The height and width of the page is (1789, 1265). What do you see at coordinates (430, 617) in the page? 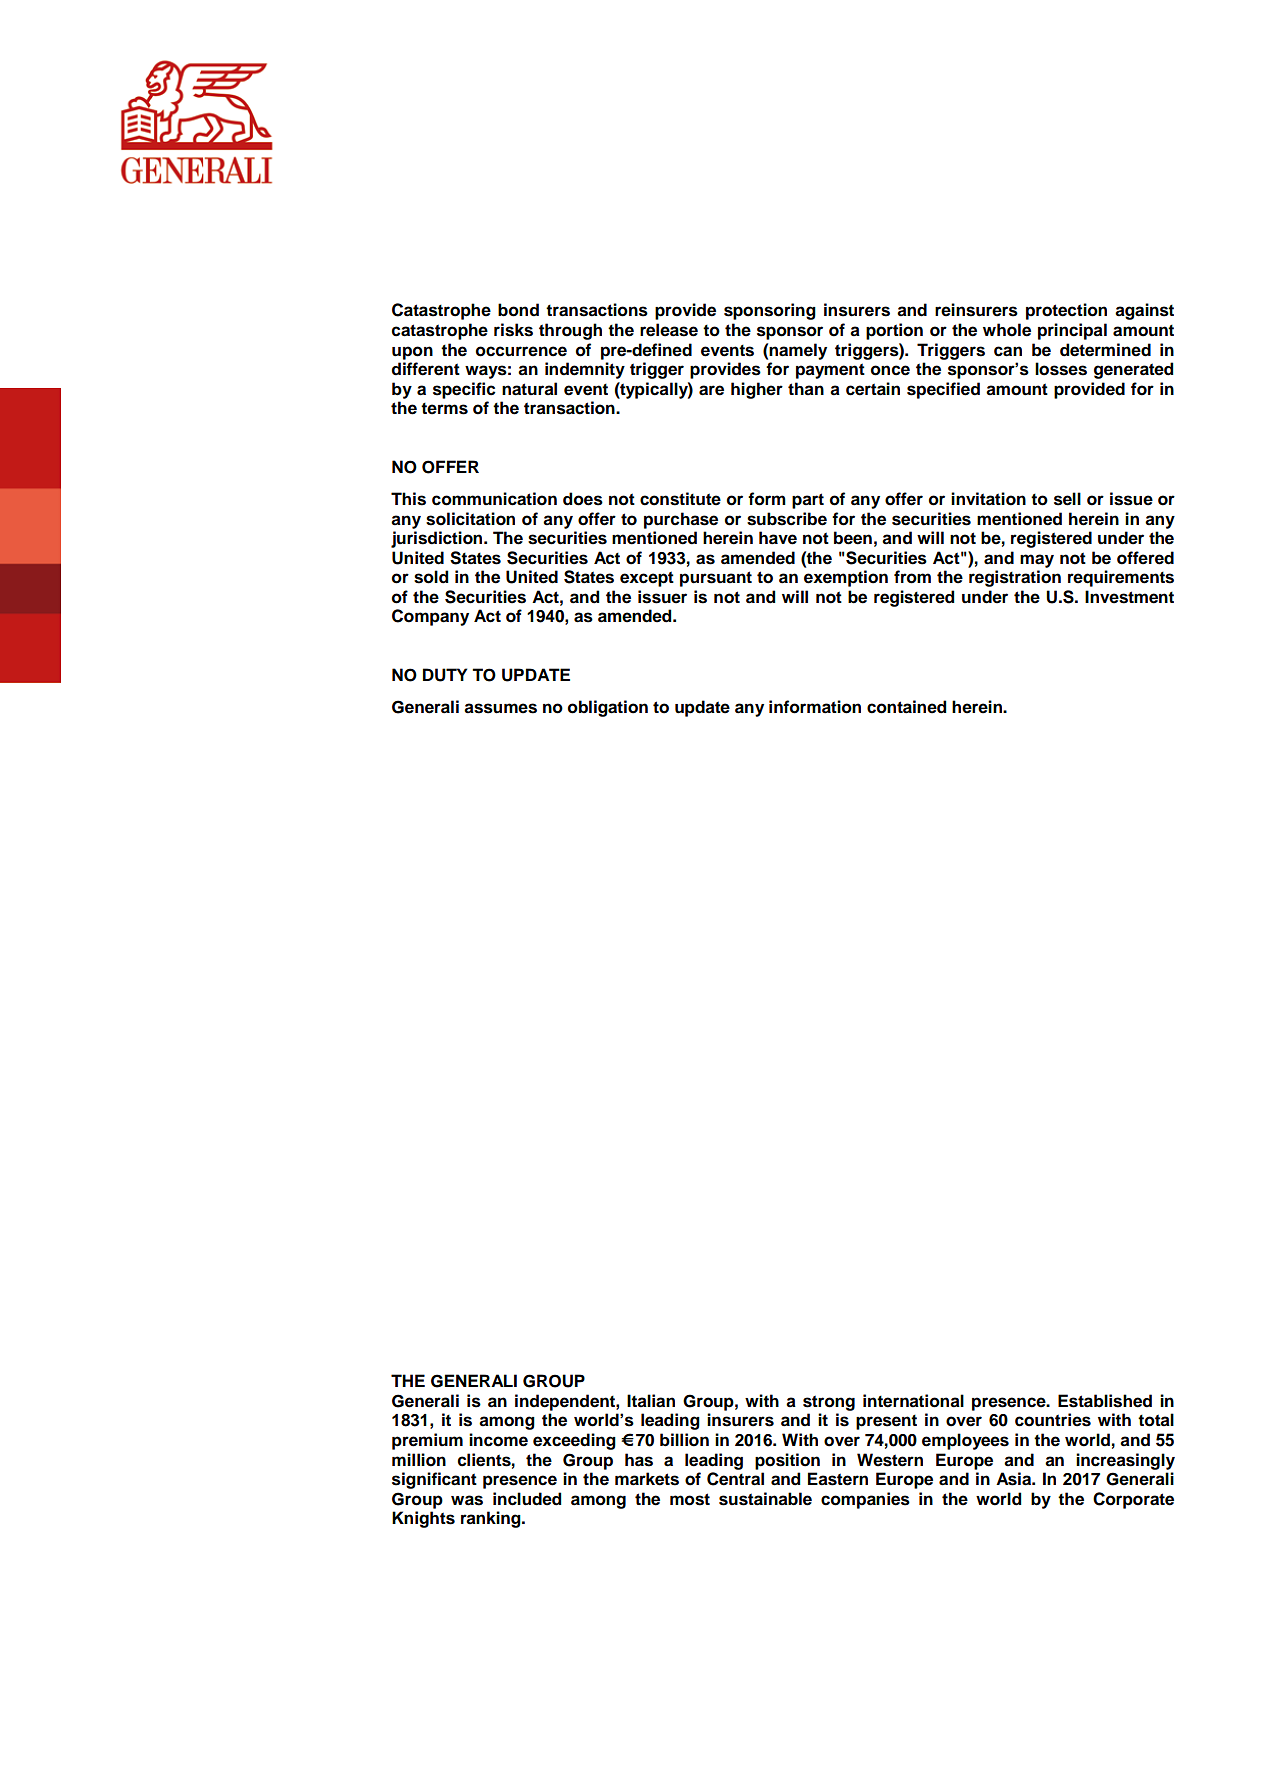
I see `Company` at bounding box center [430, 617].
